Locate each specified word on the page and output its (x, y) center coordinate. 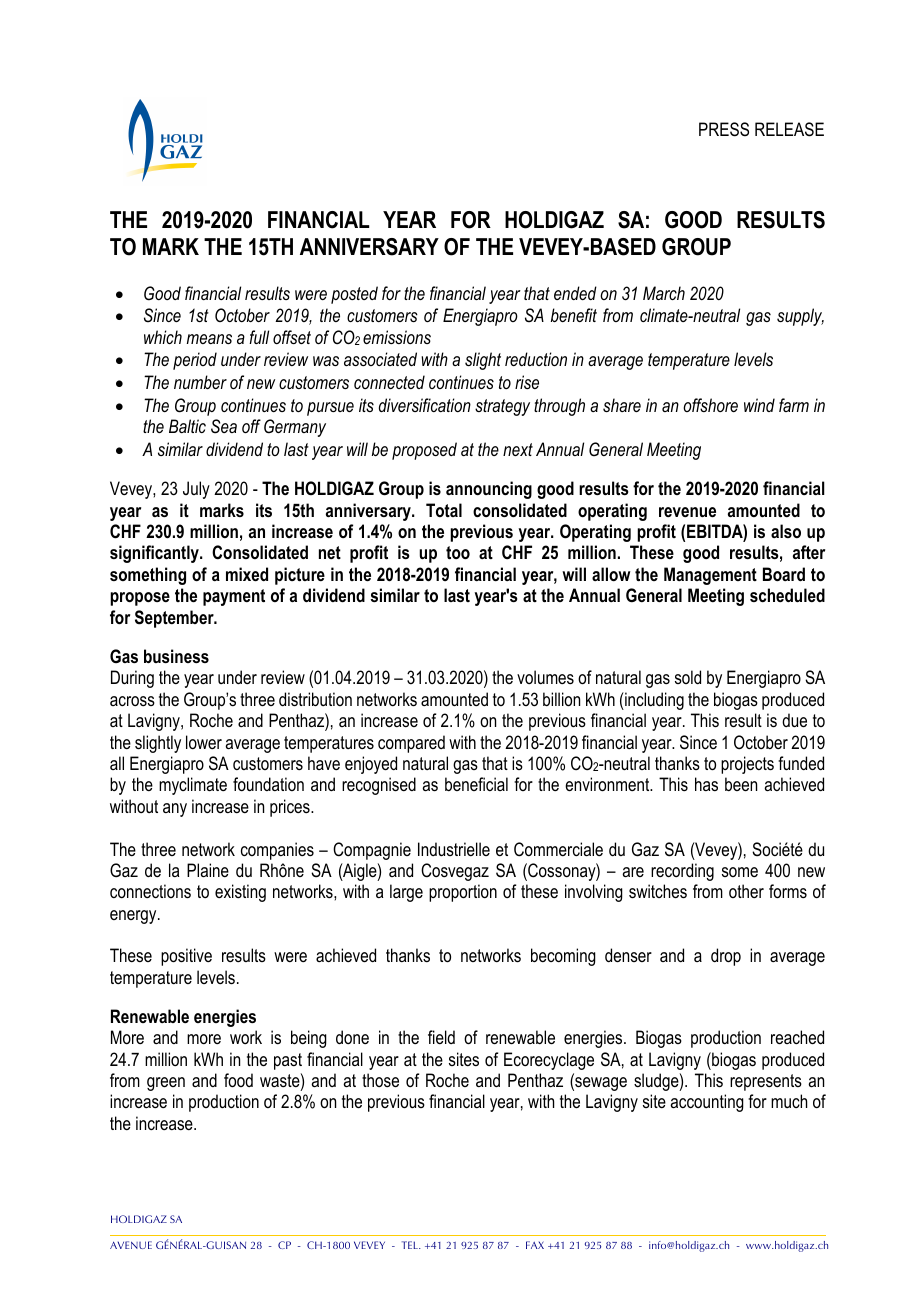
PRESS (724, 129)
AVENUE (131, 1245)
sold (688, 677)
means (209, 339)
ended (575, 293)
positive (186, 957)
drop (726, 957)
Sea (224, 426)
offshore (710, 405)
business (176, 656)
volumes (545, 677)
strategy (502, 407)
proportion (463, 893)
